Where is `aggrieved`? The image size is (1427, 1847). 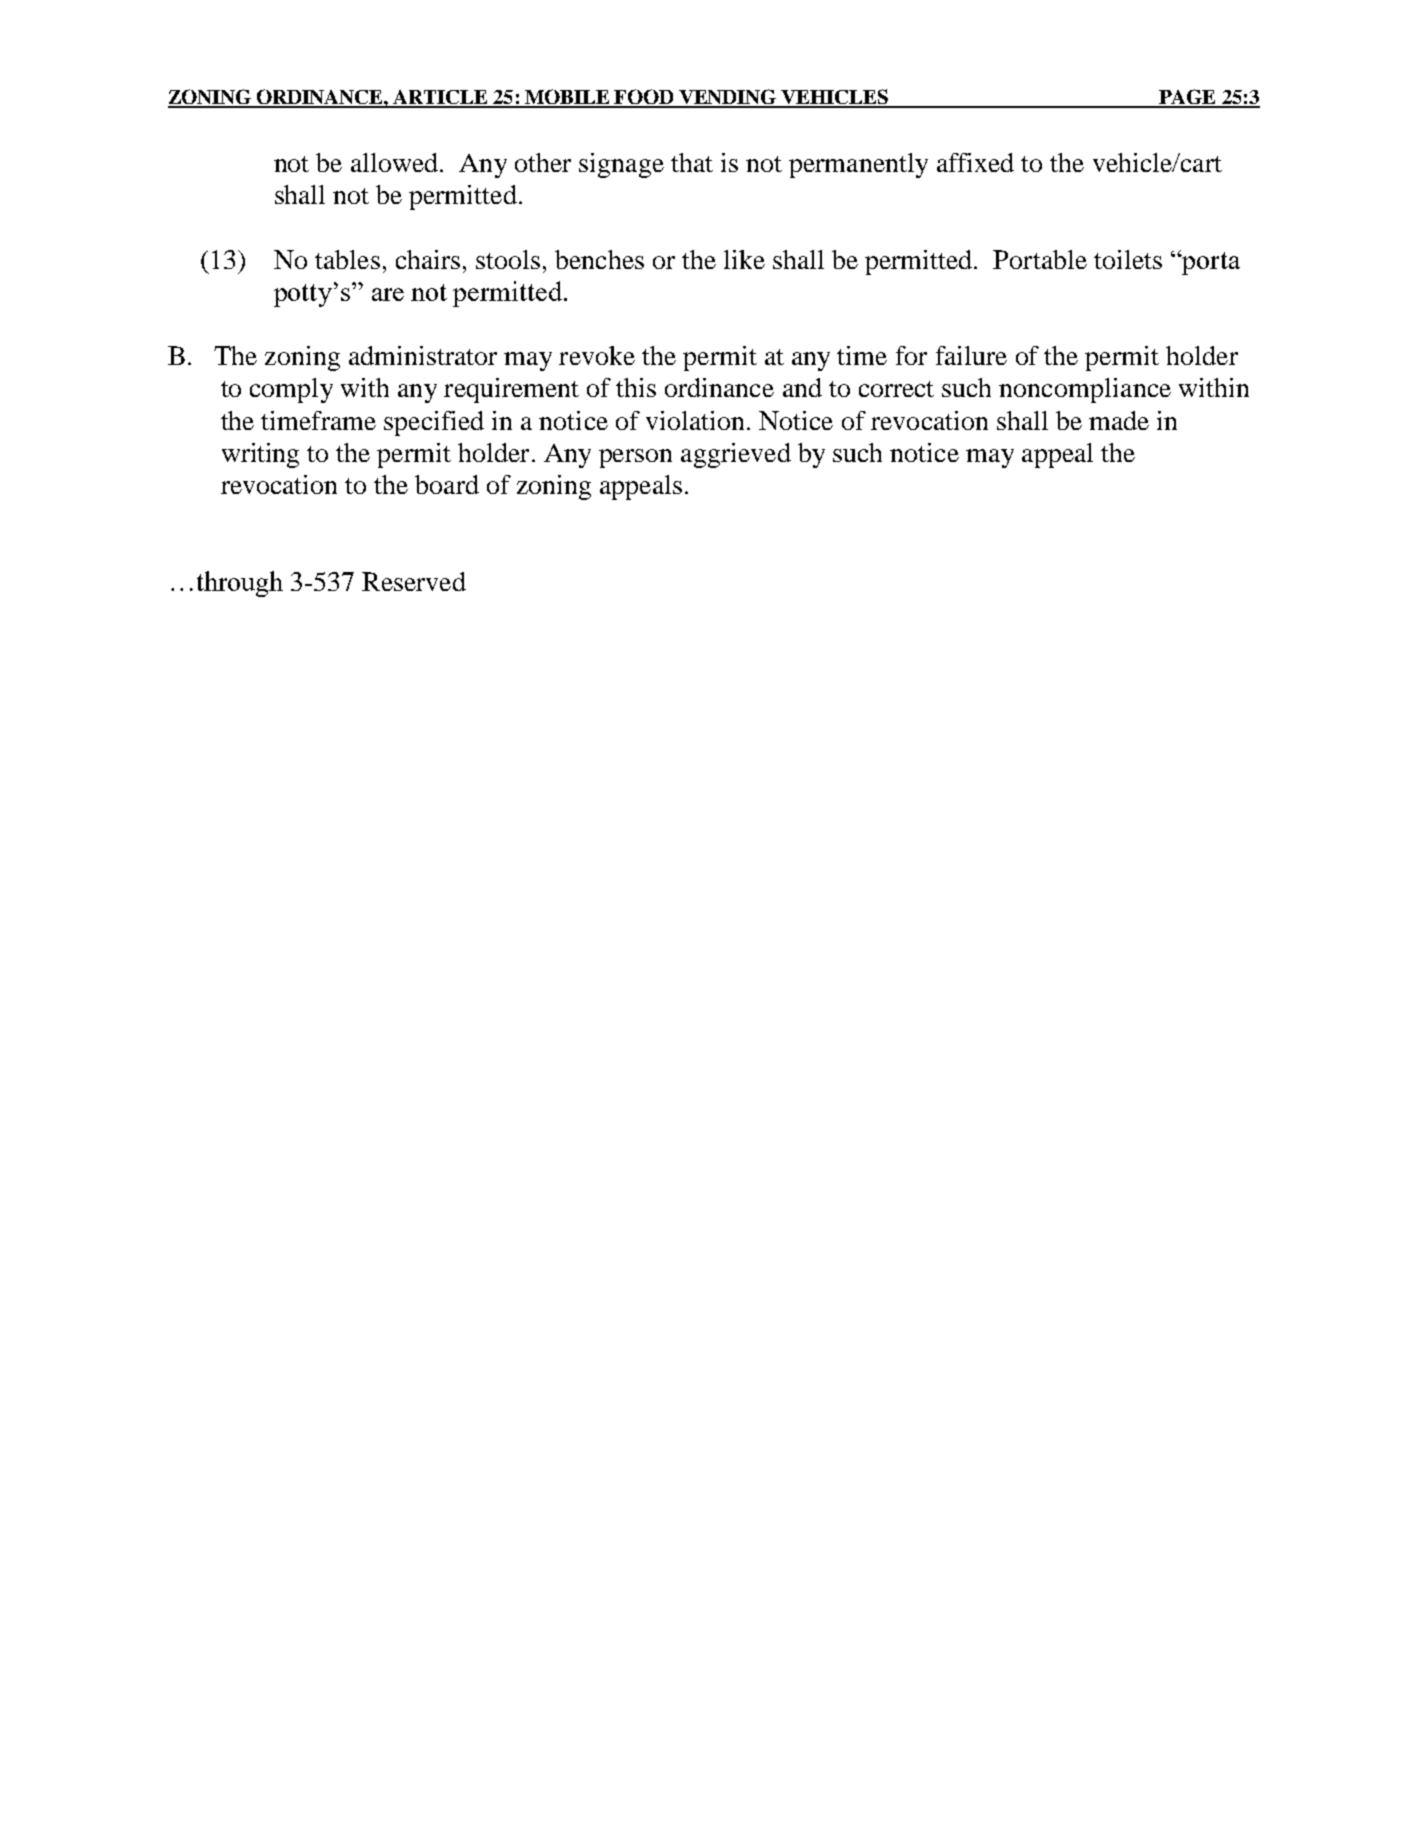 aggrieved is located at coordinates (736, 455).
